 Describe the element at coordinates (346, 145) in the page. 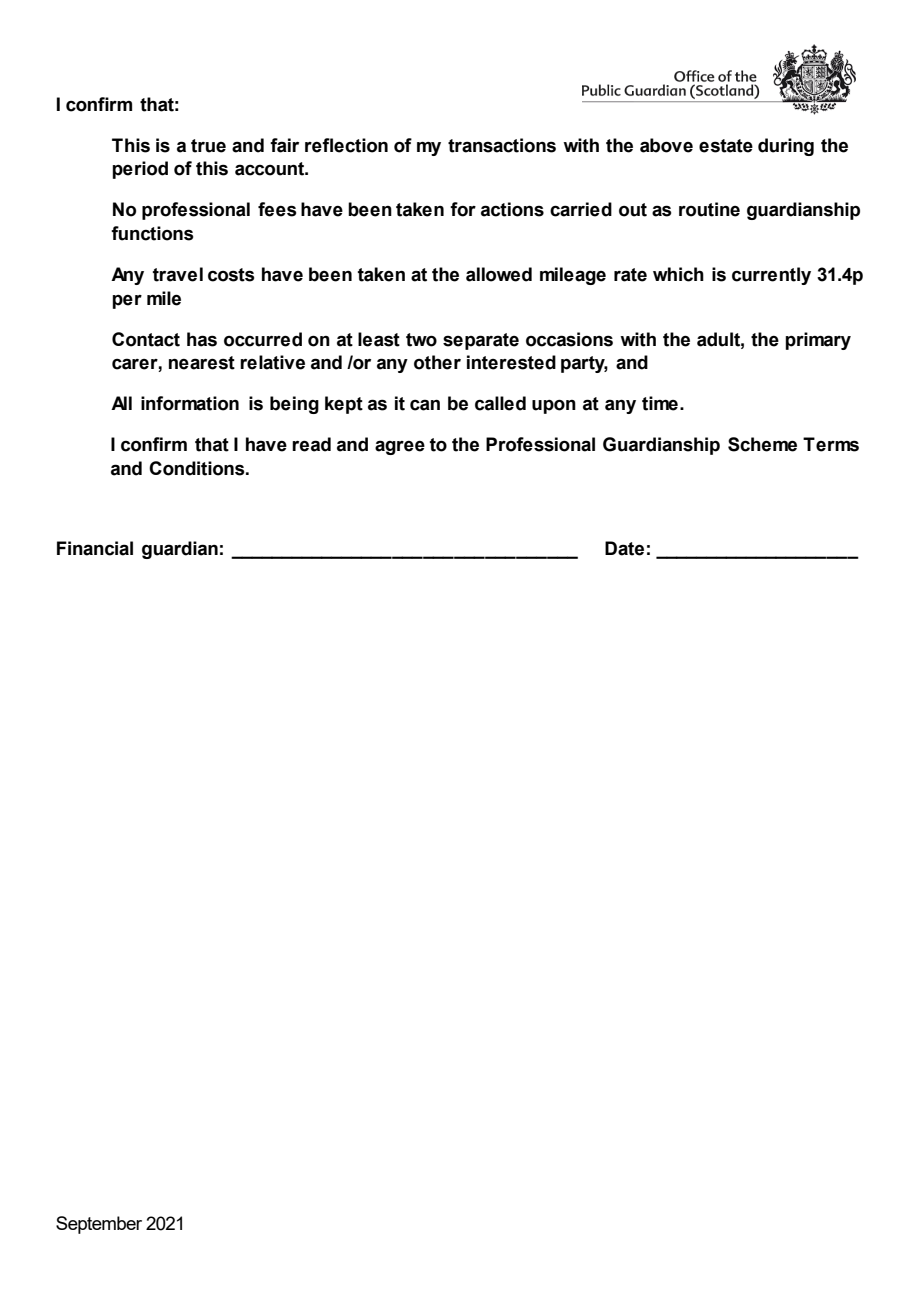

I see `reflection` at that location.
